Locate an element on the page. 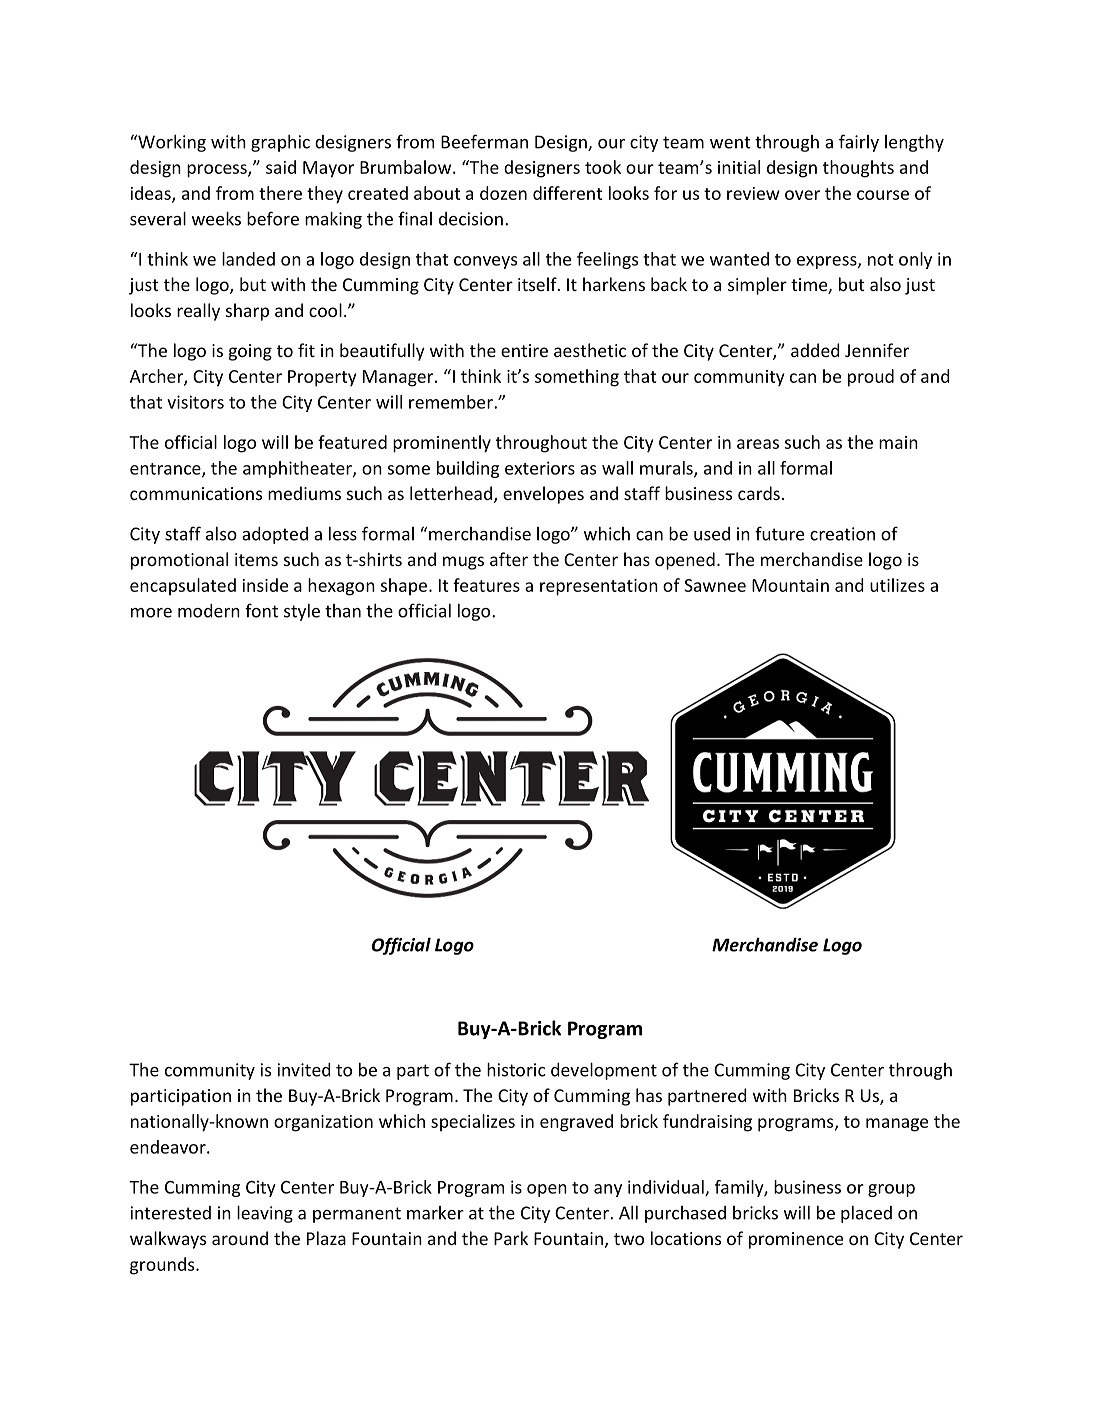  around is located at coordinates (240, 1238).
